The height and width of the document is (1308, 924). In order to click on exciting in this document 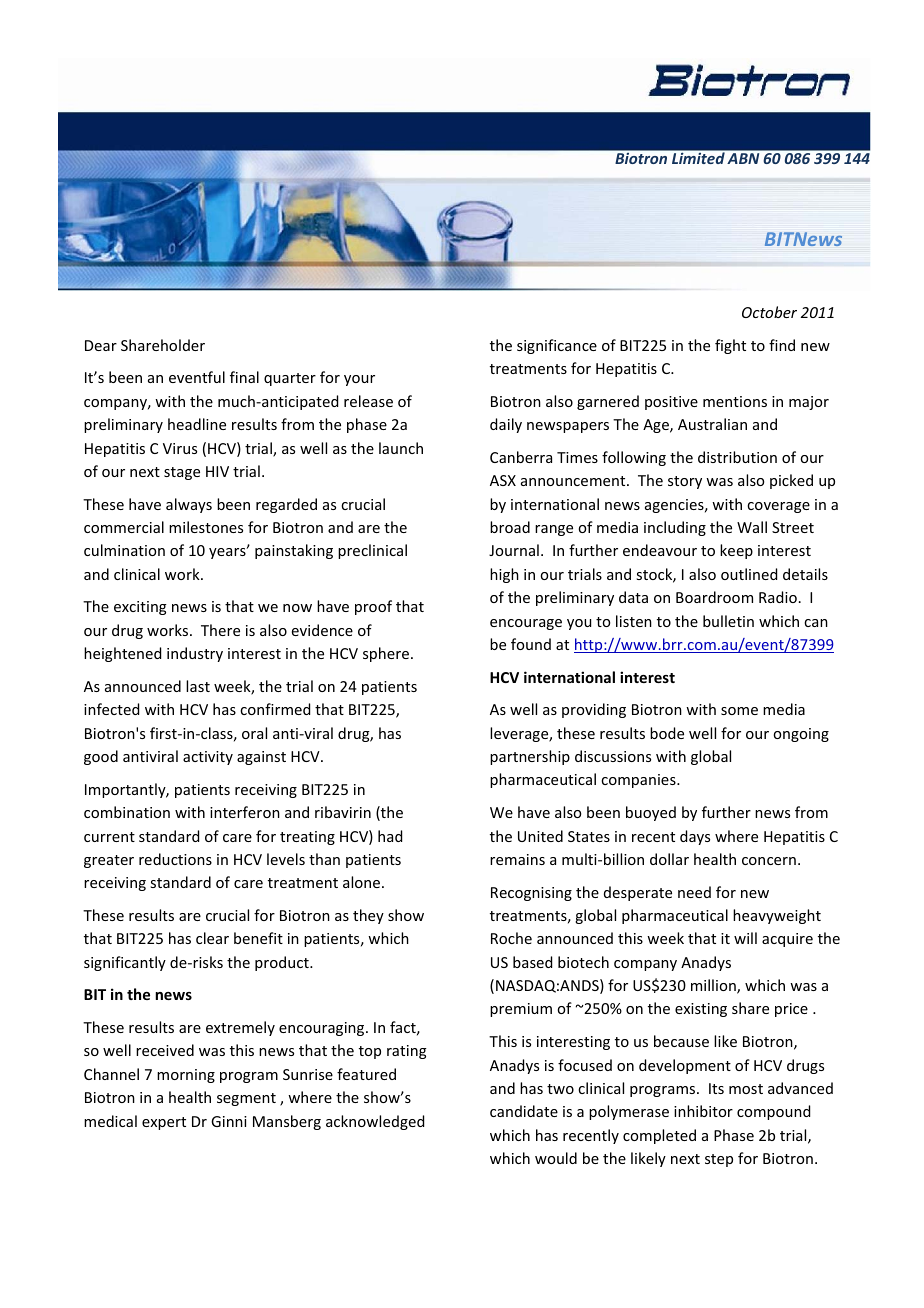, I will do `click(140, 608)`.
